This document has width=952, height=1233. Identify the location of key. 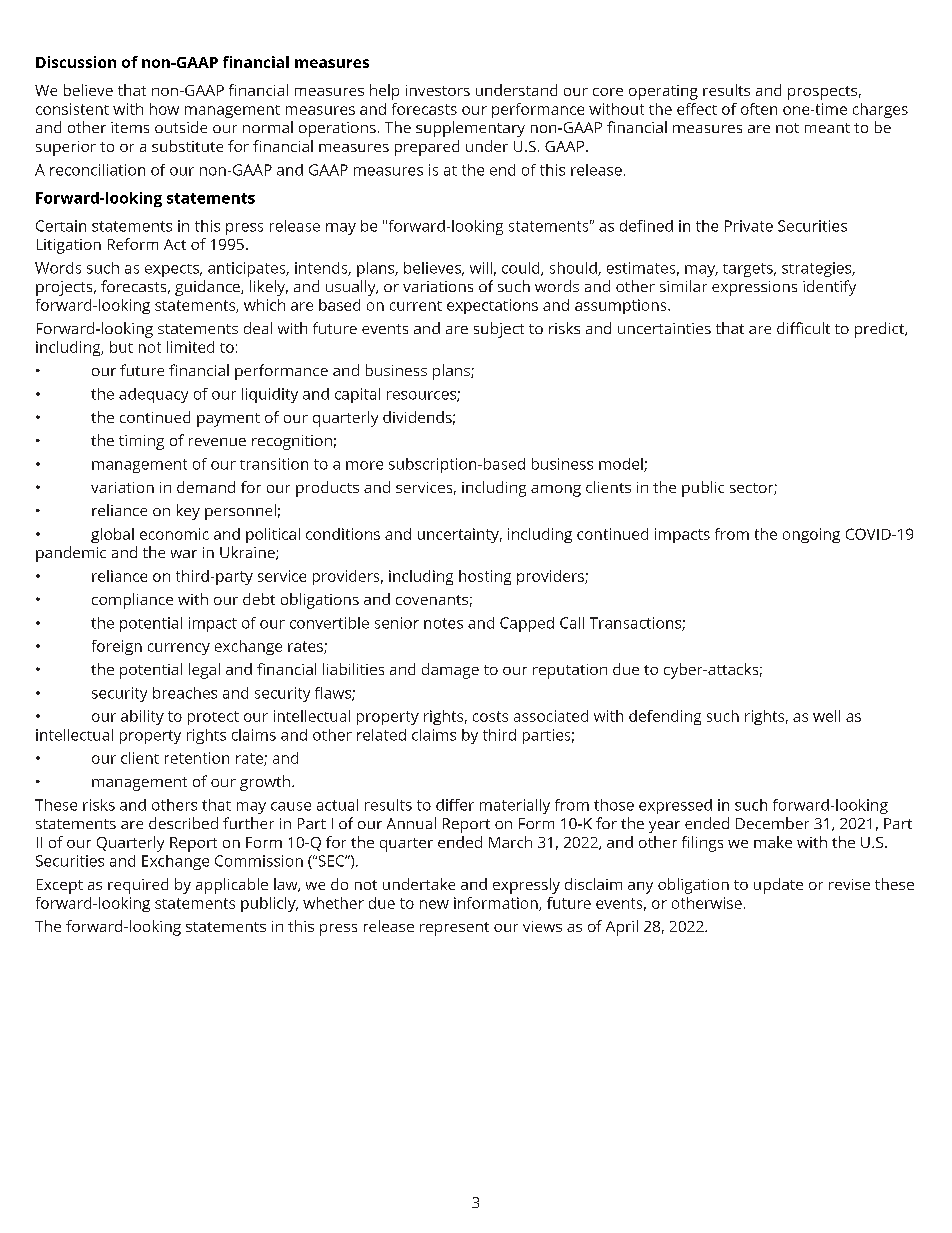
(188, 512).
